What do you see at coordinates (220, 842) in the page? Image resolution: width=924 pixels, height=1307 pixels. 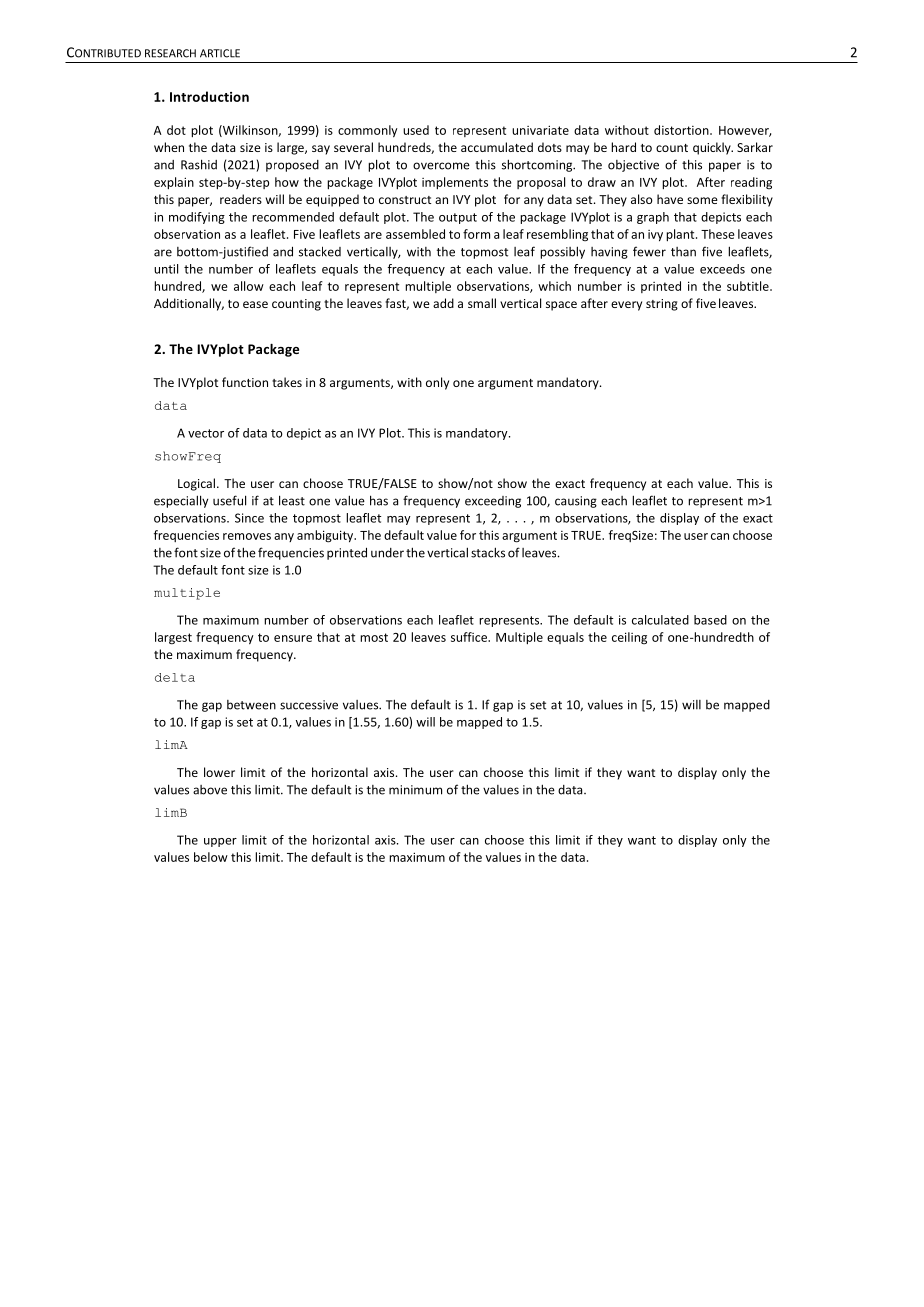 I see `upper` at bounding box center [220, 842].
